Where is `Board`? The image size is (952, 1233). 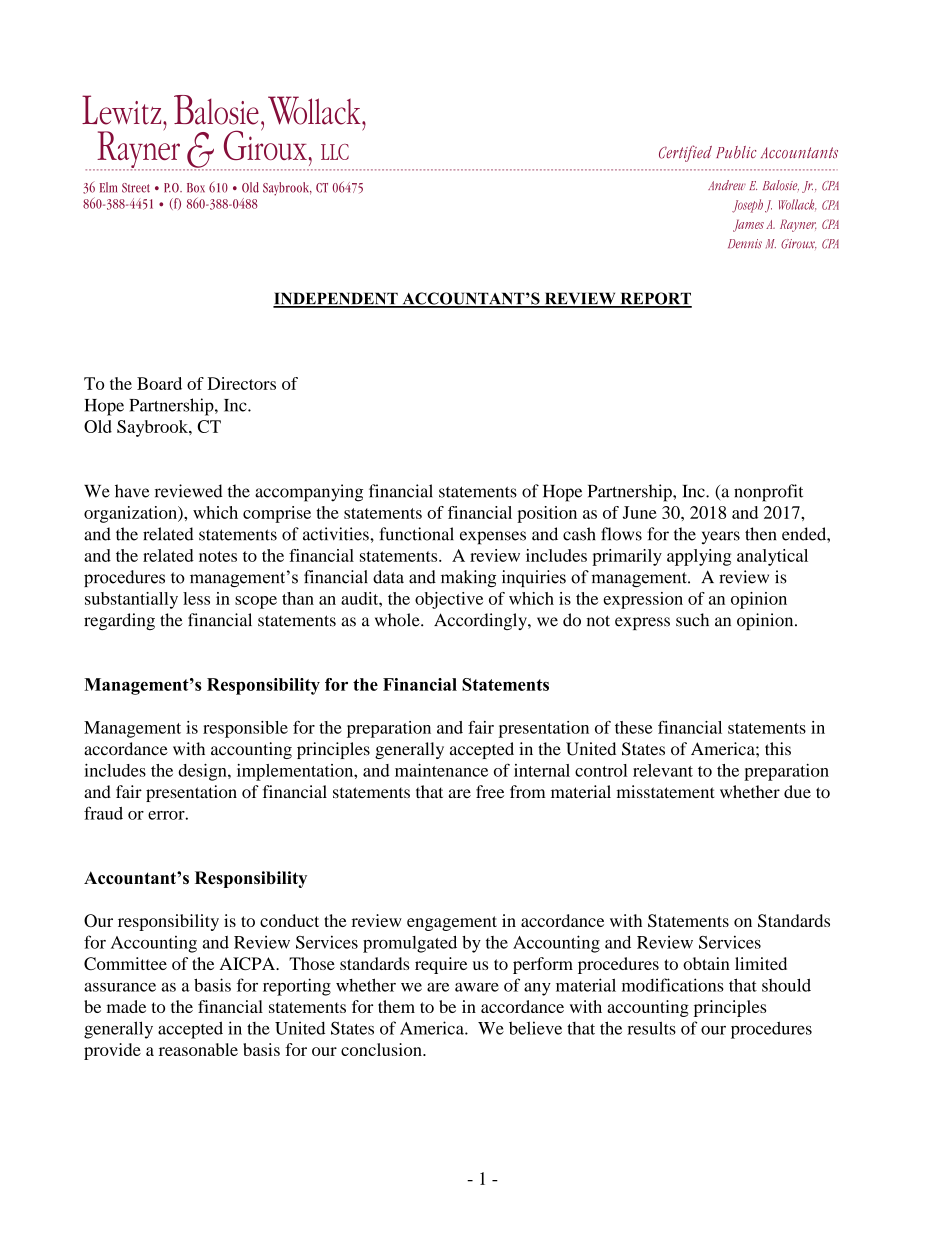 Board is located at coordinates (159, 383).
